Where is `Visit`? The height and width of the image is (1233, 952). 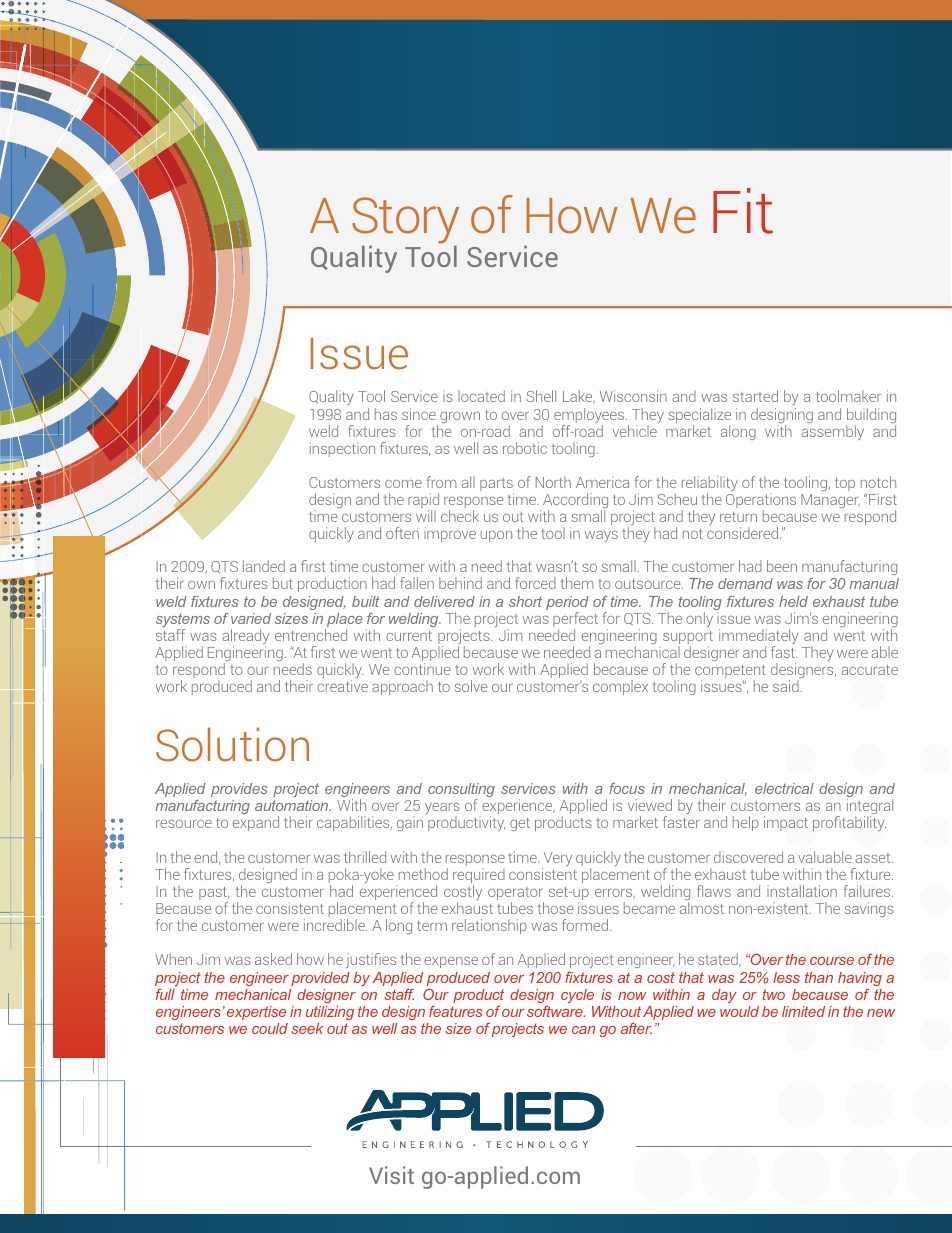
Visit is located at coordinates (391, 1175).
